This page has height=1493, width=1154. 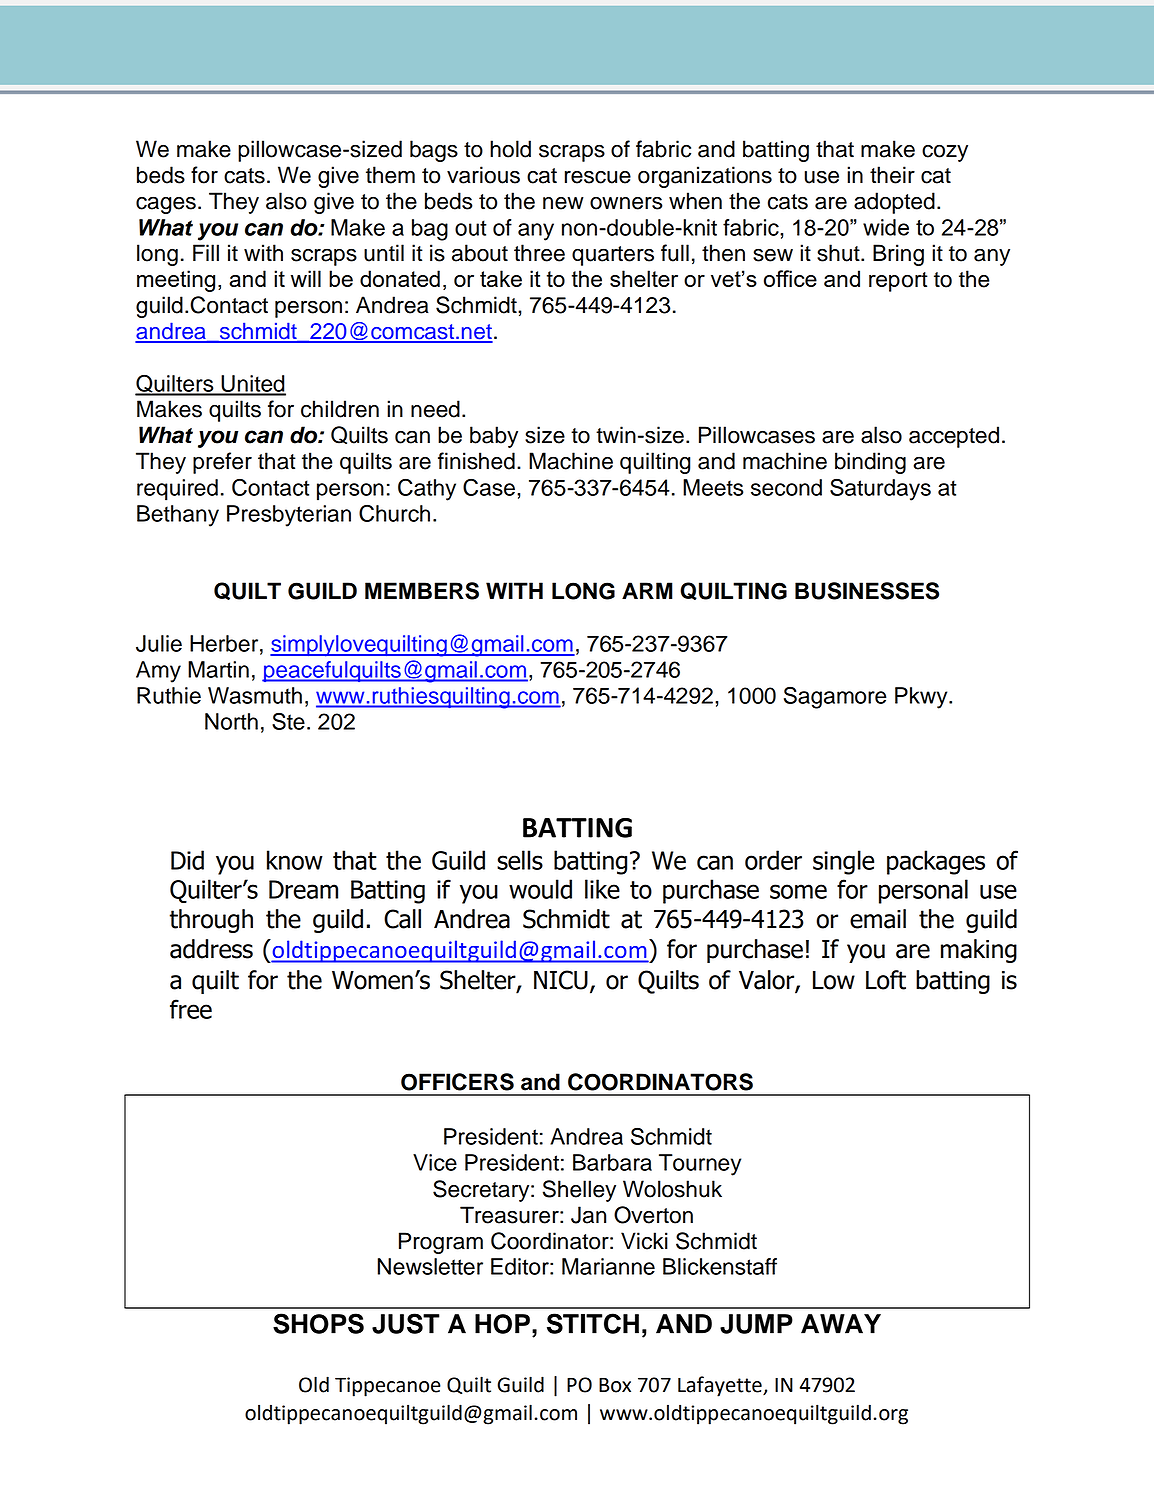 What do you see at coordinates (598, 177) in the page?
I see `rescue` at bounding box center [598, 177].
